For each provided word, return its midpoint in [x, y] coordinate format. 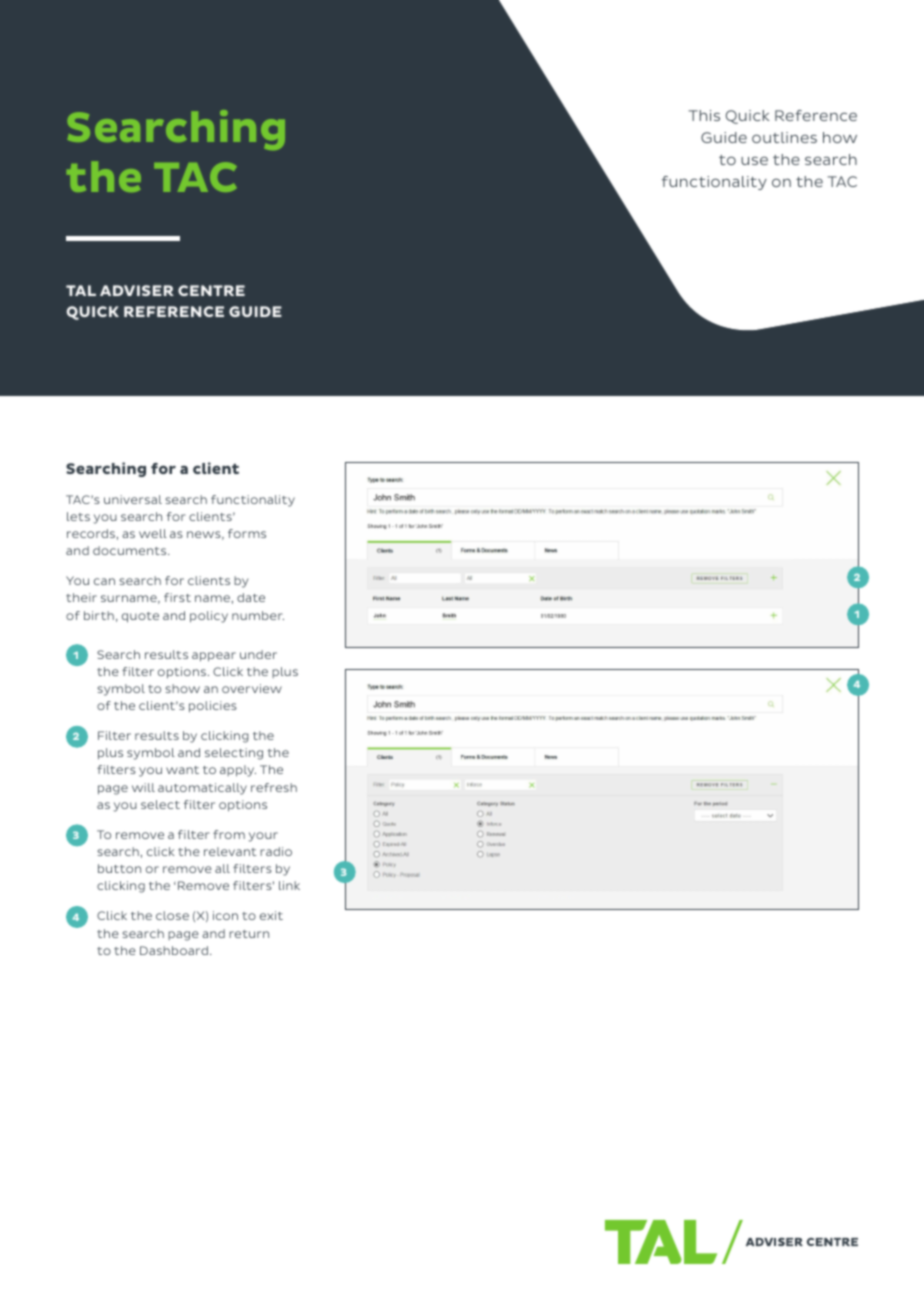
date [251, 597]
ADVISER [137, 290]
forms [247, 533]
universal [133, 499]
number [258, 615]
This [704, 115]
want [182, 770]
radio [276, 851]
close [172, 915]
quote [140, 617]
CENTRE [211, 290]
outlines [784, 137]
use [754, 160]
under [258, 654]
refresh [274, 787]
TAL [81, 290]
